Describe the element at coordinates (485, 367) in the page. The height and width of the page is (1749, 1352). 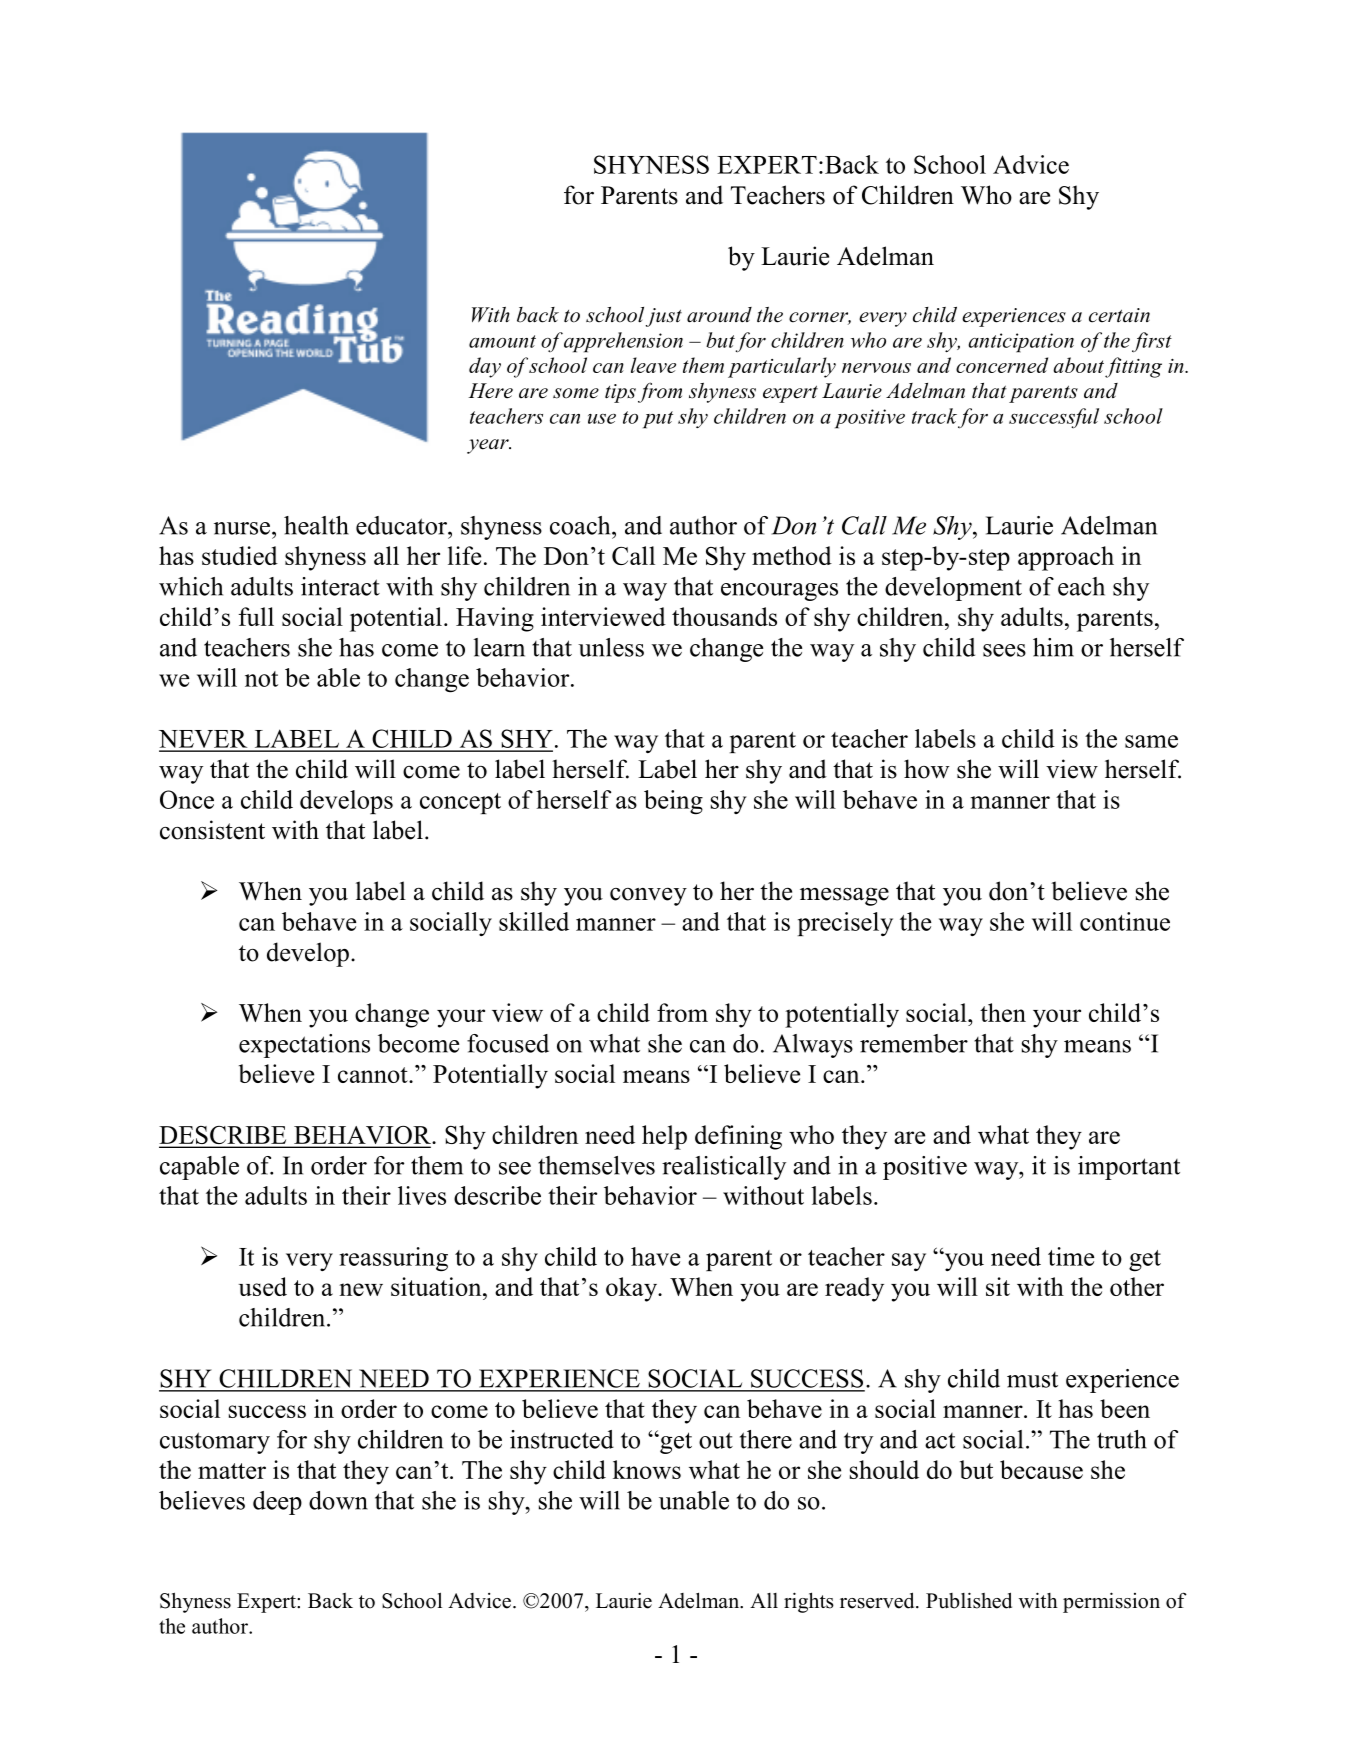
I see `day` at that location.
